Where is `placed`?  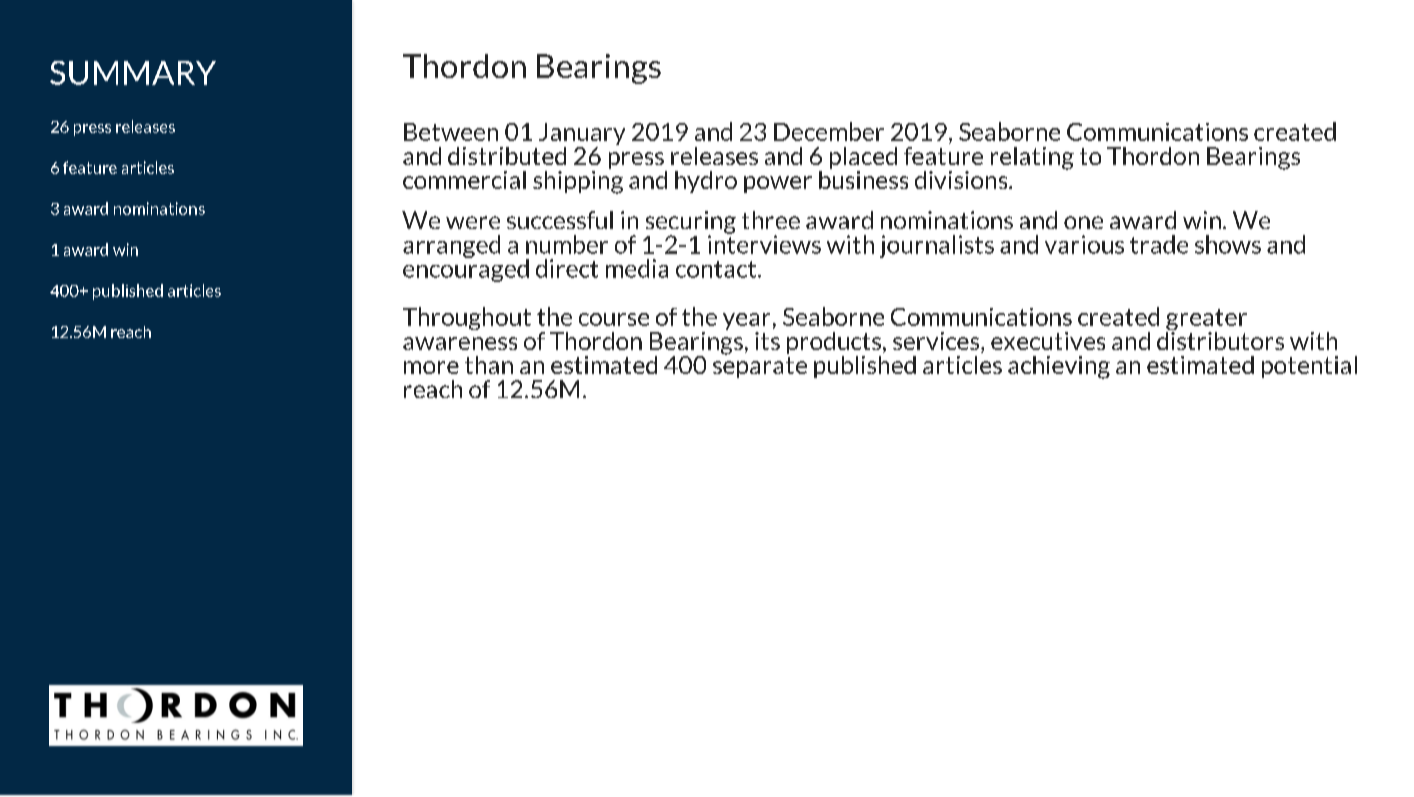 placed is located at coordinates (863, 159).
